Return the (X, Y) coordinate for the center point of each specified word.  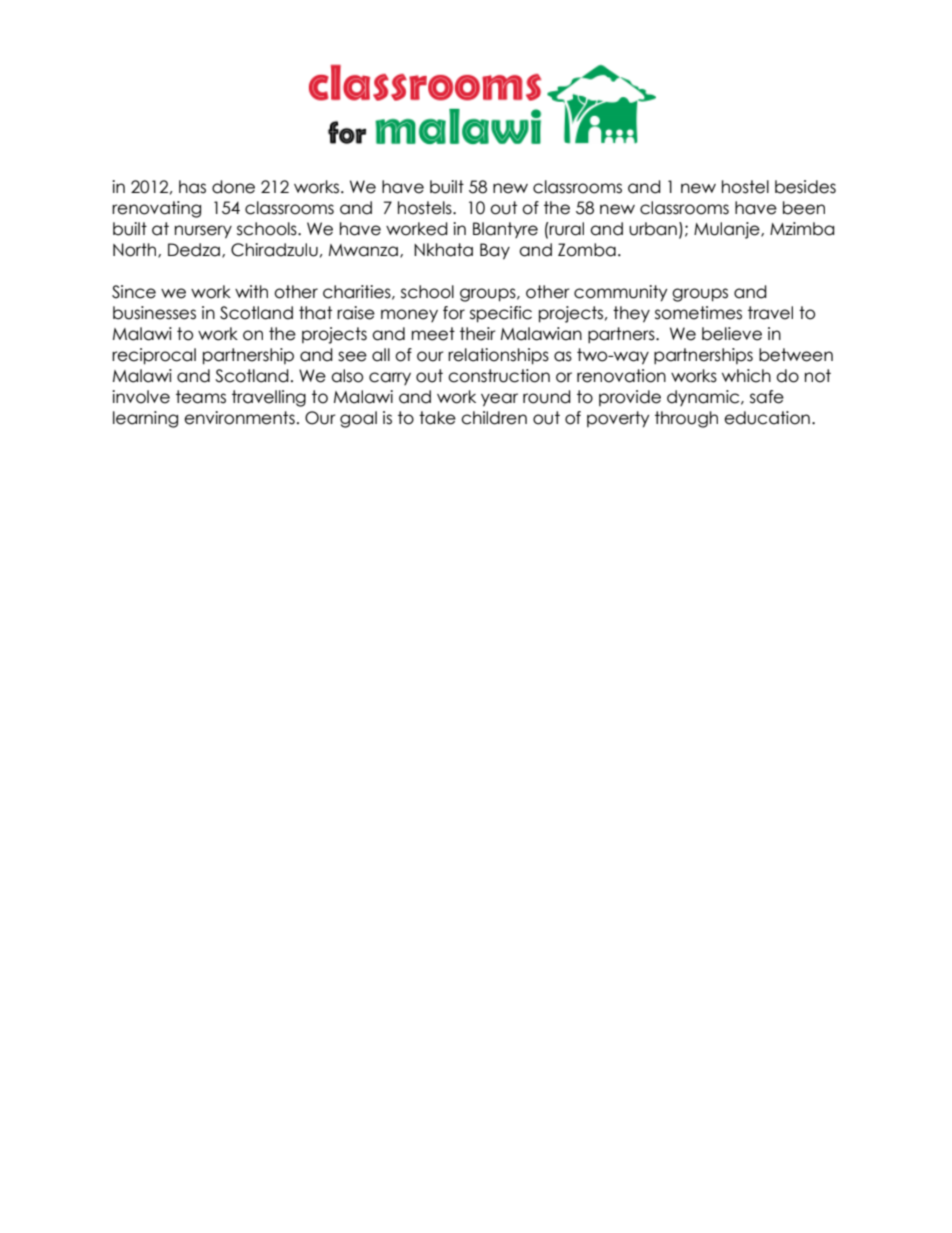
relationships (498, 356)
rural (566, 229)
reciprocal (154, 356)
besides (805, 187)
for (454, 313)
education (767, 418)
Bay (495, 251)
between (796, 355)
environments (239, 418)
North (136, 250)
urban (653, 229)
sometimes (698, 313)
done (233, 187)
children (494, 418)
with (251, 291)
